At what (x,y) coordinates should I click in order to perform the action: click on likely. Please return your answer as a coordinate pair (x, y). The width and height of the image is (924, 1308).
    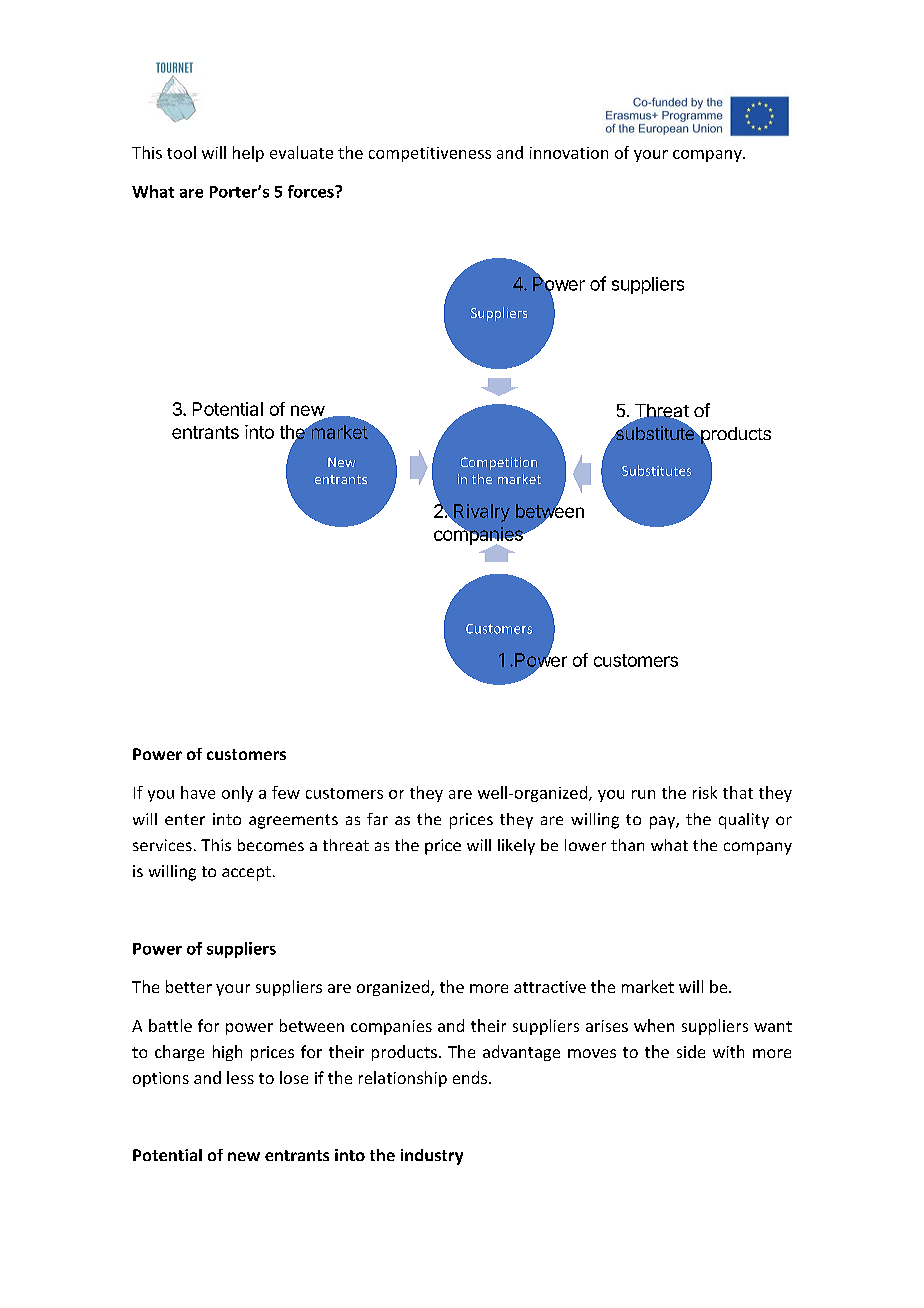
    Looking at the image, I should click on (516, 847).
